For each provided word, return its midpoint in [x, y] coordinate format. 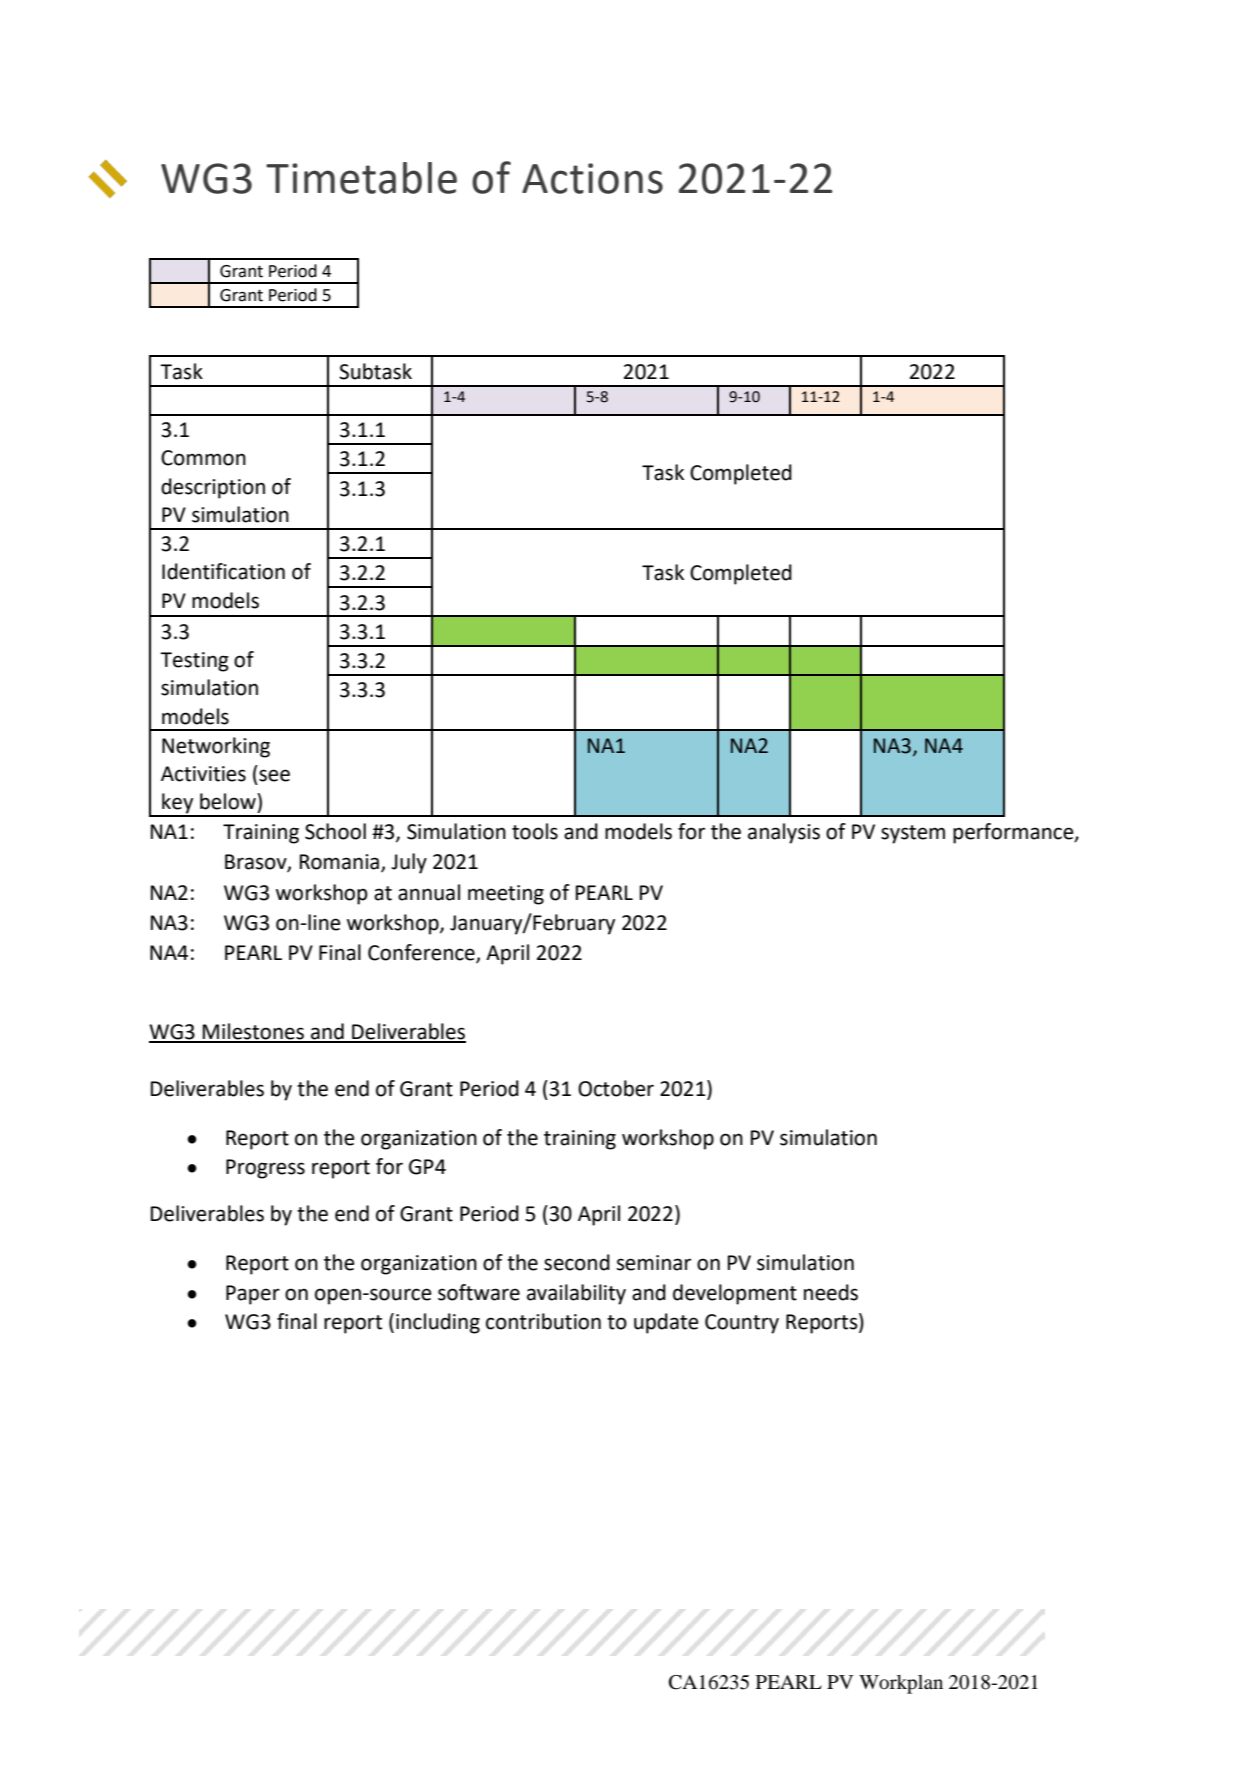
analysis [784, 833]
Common [203, 458]
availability [576, 1294]
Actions [592, 178]
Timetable [361, 178]
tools [535, 831]
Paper [253, 1295]
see [274, 775]
